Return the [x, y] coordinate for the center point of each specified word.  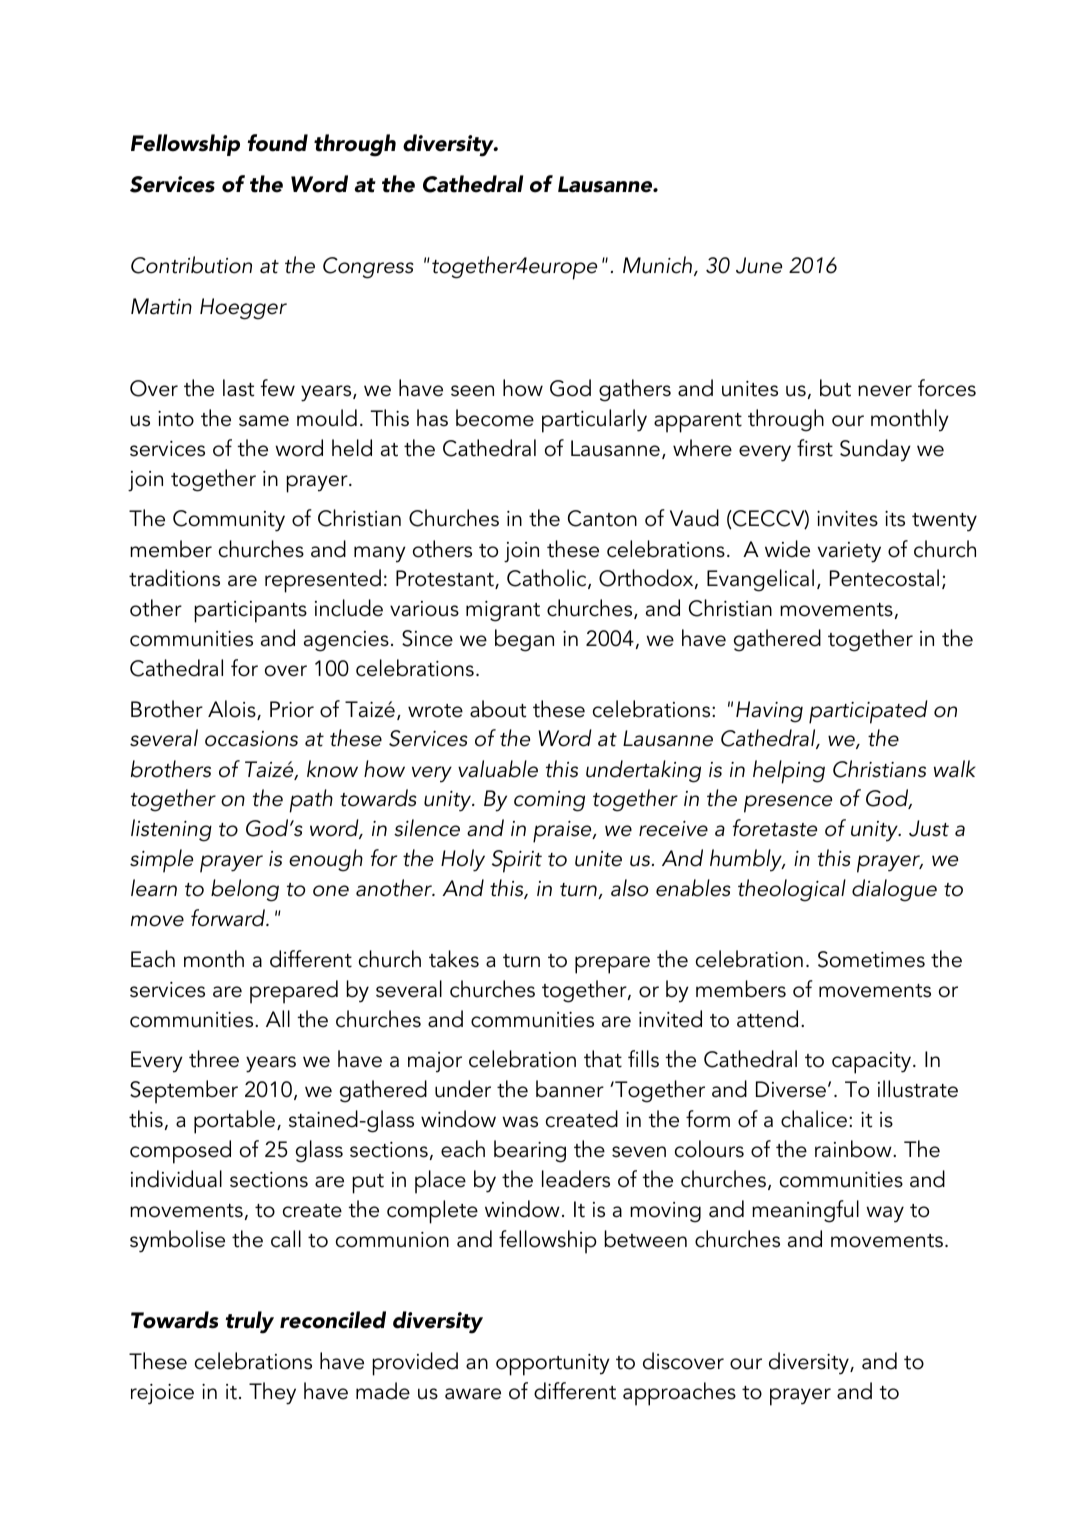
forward [229, 918]
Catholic [548, 579]
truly [250, 1322]
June [759, 265]
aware [473, 1394]
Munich [659, 266]
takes [454, 959]
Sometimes [871, 959]
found [278, 143]
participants [251, 612]
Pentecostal [884, 578]
